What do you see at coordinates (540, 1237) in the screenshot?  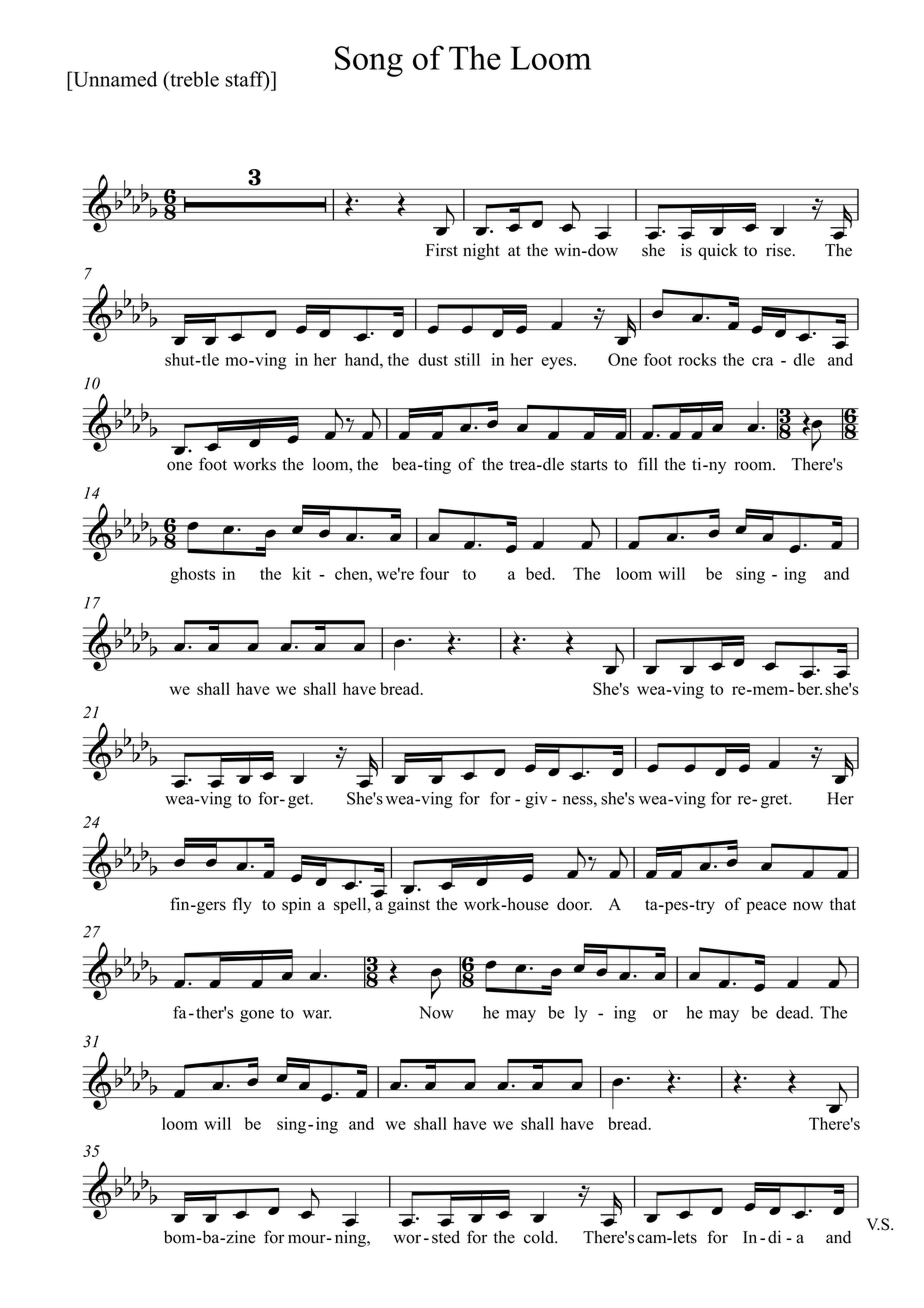 I see `cold` at bounding box center [540, 1237].
